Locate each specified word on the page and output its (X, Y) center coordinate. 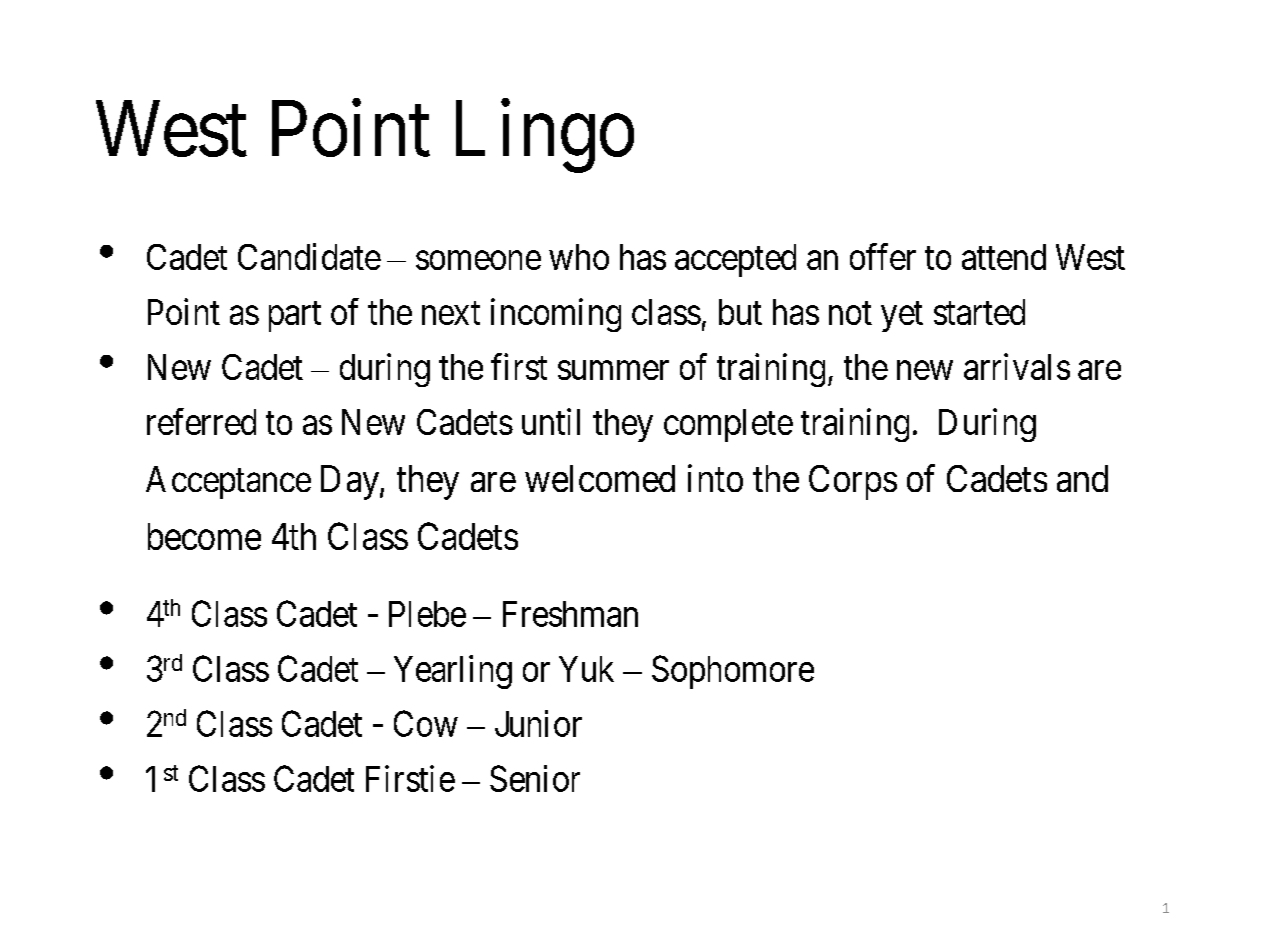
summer (613, 370)
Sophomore (733, 672)
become (204, 536)
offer (883, 256)
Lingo (545, 137)
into (715, 478)
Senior (535, 778)
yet (902, 317)
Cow (426, 723)
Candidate (309, 256)
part (295, 317)
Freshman (570, 614)
